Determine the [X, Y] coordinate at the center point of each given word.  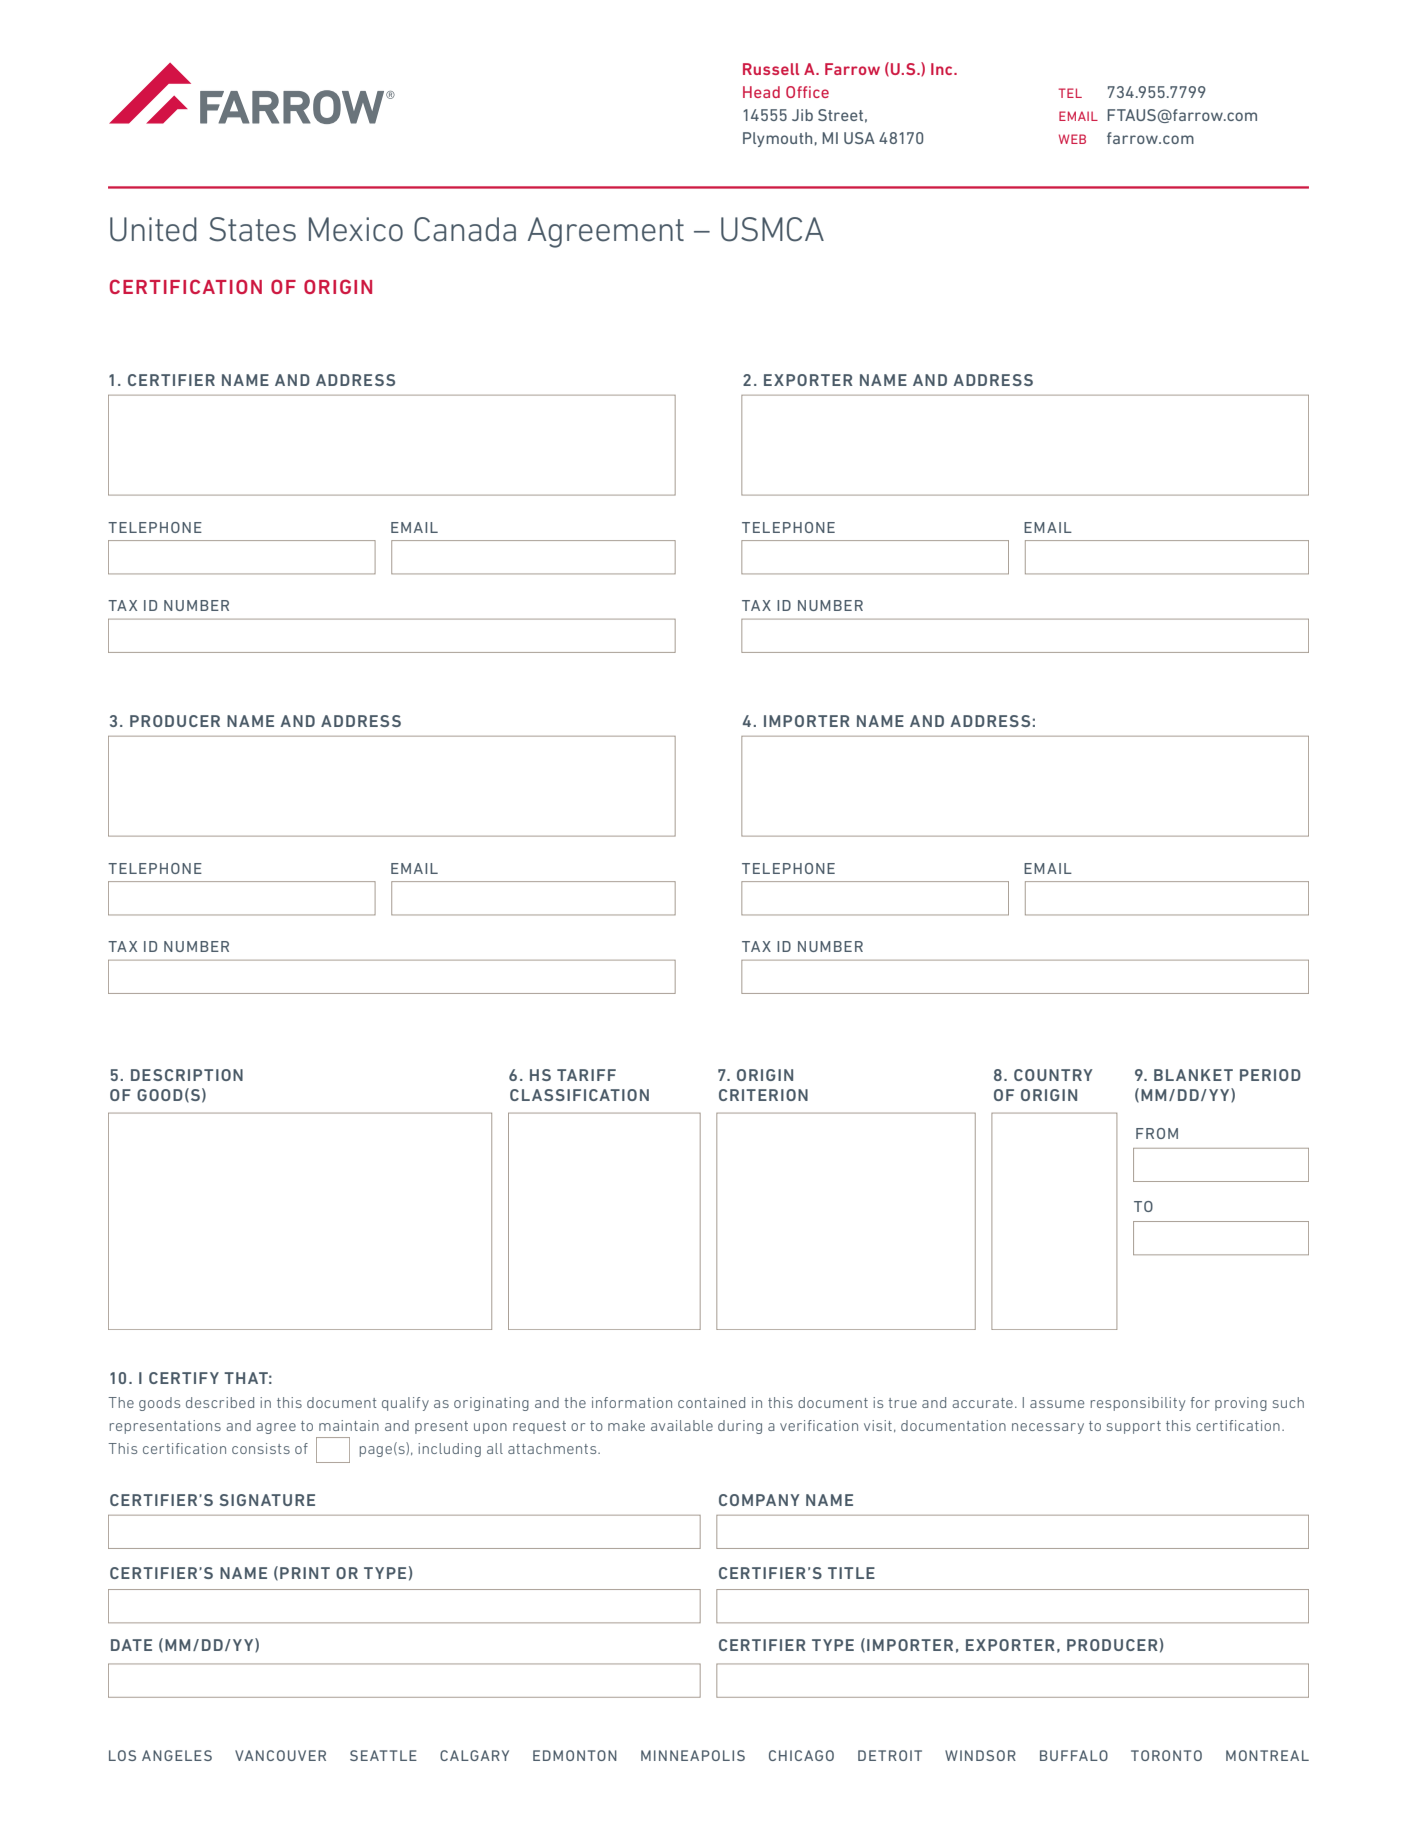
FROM [1157, 1133]
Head [761, 92]
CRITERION [763, 1095]
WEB [1072, 139]
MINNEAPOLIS [693, 1755]
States [252, 229]
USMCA [772, 229]
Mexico [356, 229]
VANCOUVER [280, 1755]
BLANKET [1193, 1075]
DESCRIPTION [187, 1075]
